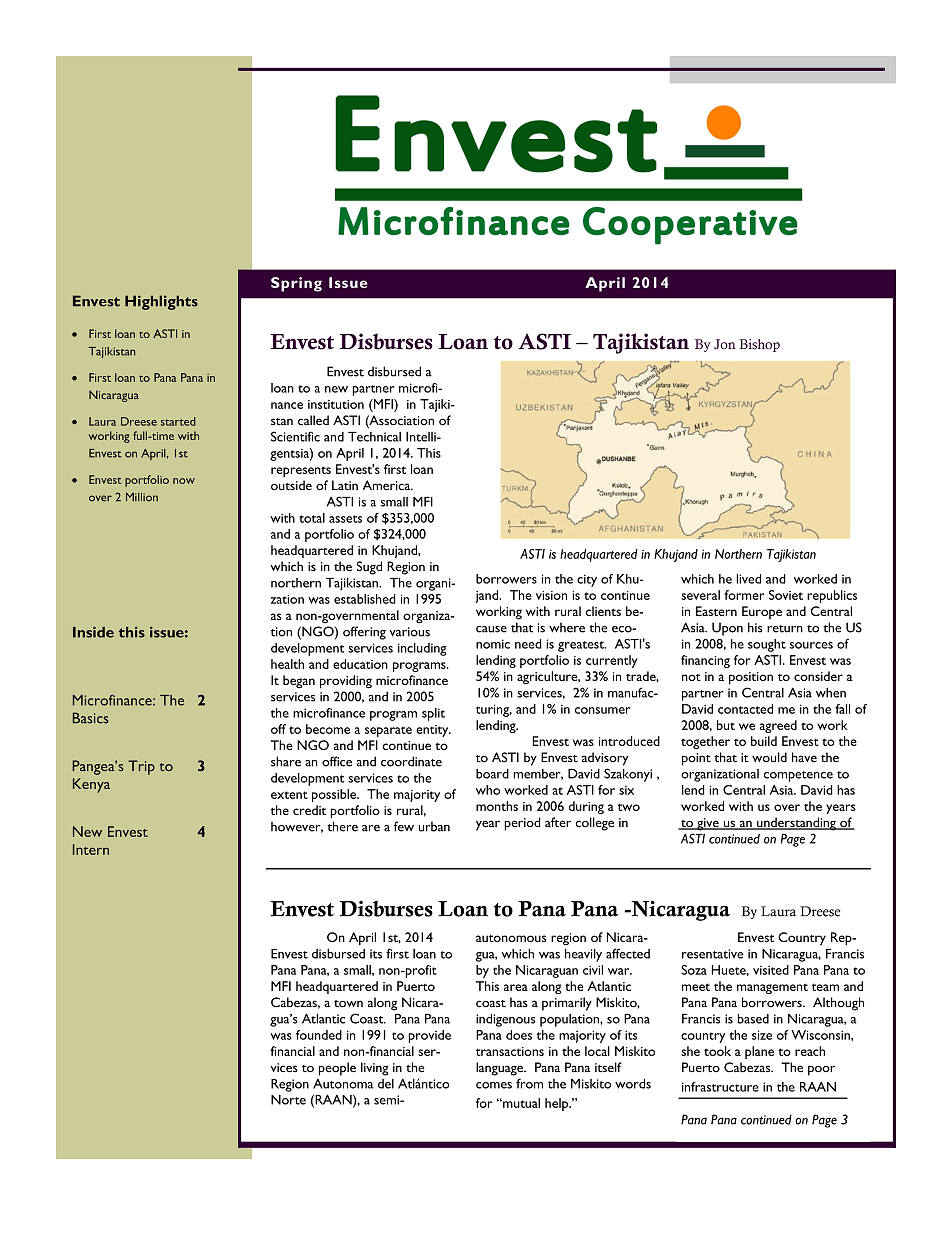  I want to click on Highlights, so click(161, 302).
